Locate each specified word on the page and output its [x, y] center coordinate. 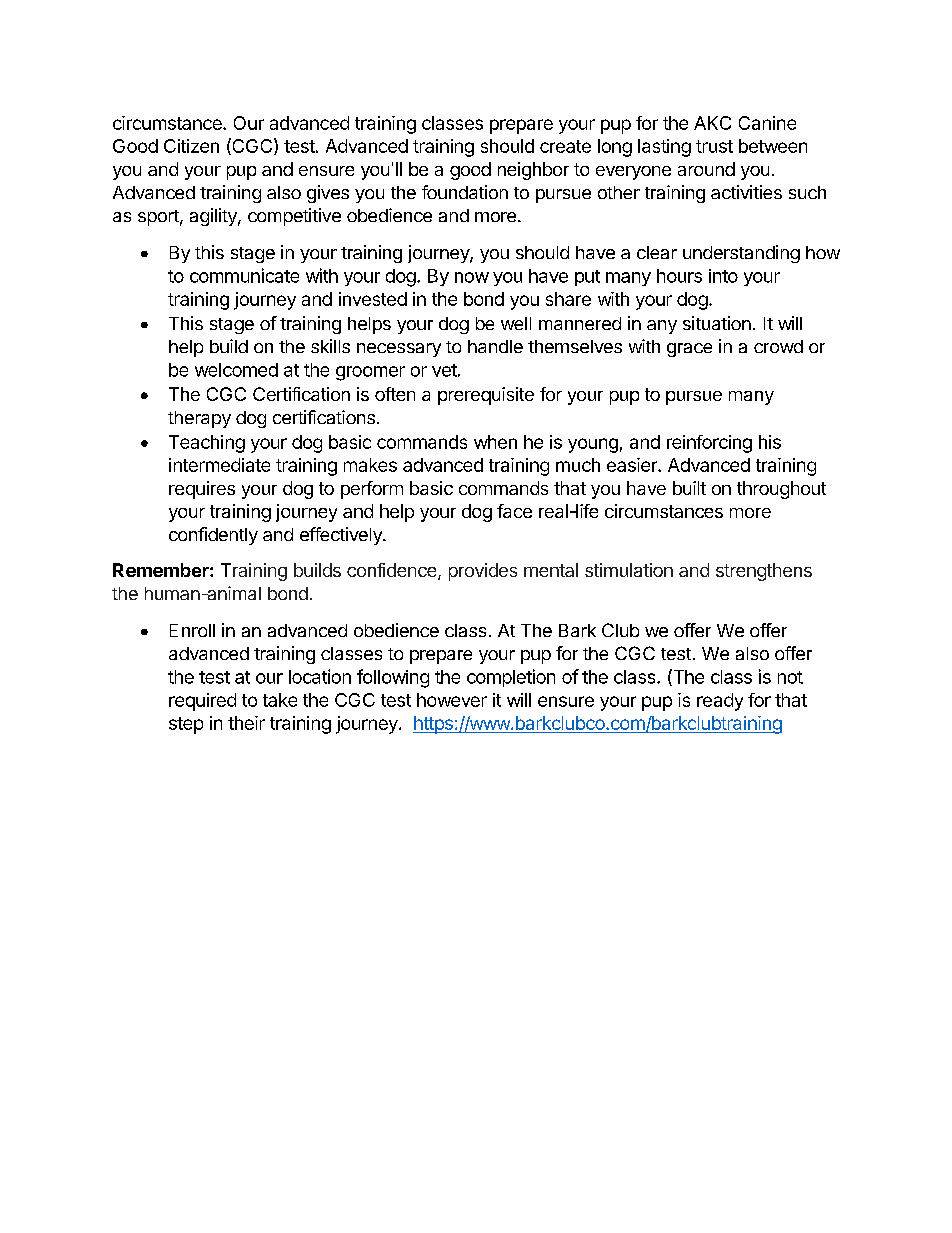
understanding [741, 254]
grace [689, 350]
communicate [244, 275]
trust [714, 146]
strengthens [764, 572]
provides [483, 572]
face [514, 511]
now [472, 277]
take [280, 700]
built [689, 488]
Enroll [192, 630]
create [565, 146]
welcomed [236, 370]
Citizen [191, 146]
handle [495, 346]
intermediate [219, 465]
